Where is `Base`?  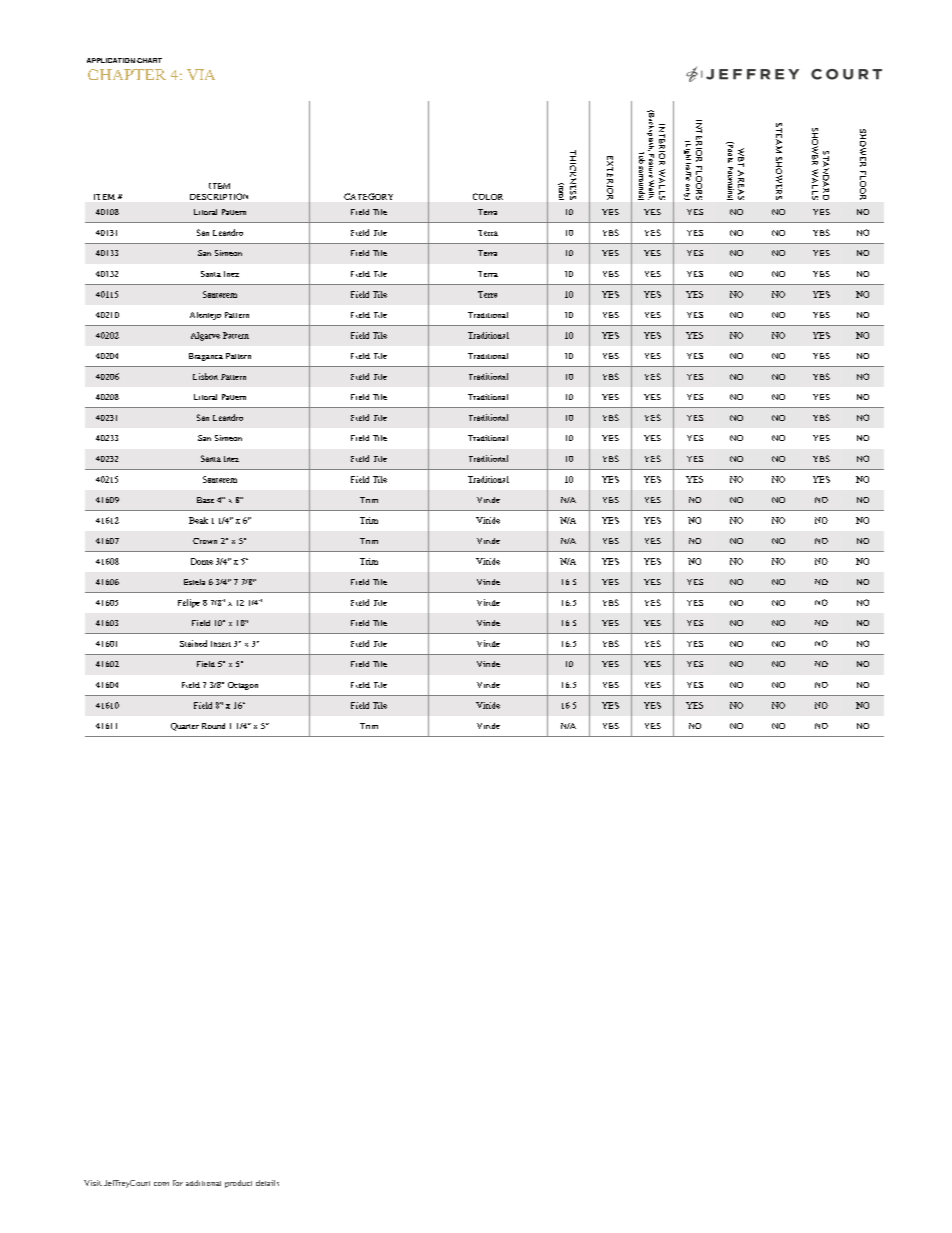
Base is located at coordinates (205, 500).
